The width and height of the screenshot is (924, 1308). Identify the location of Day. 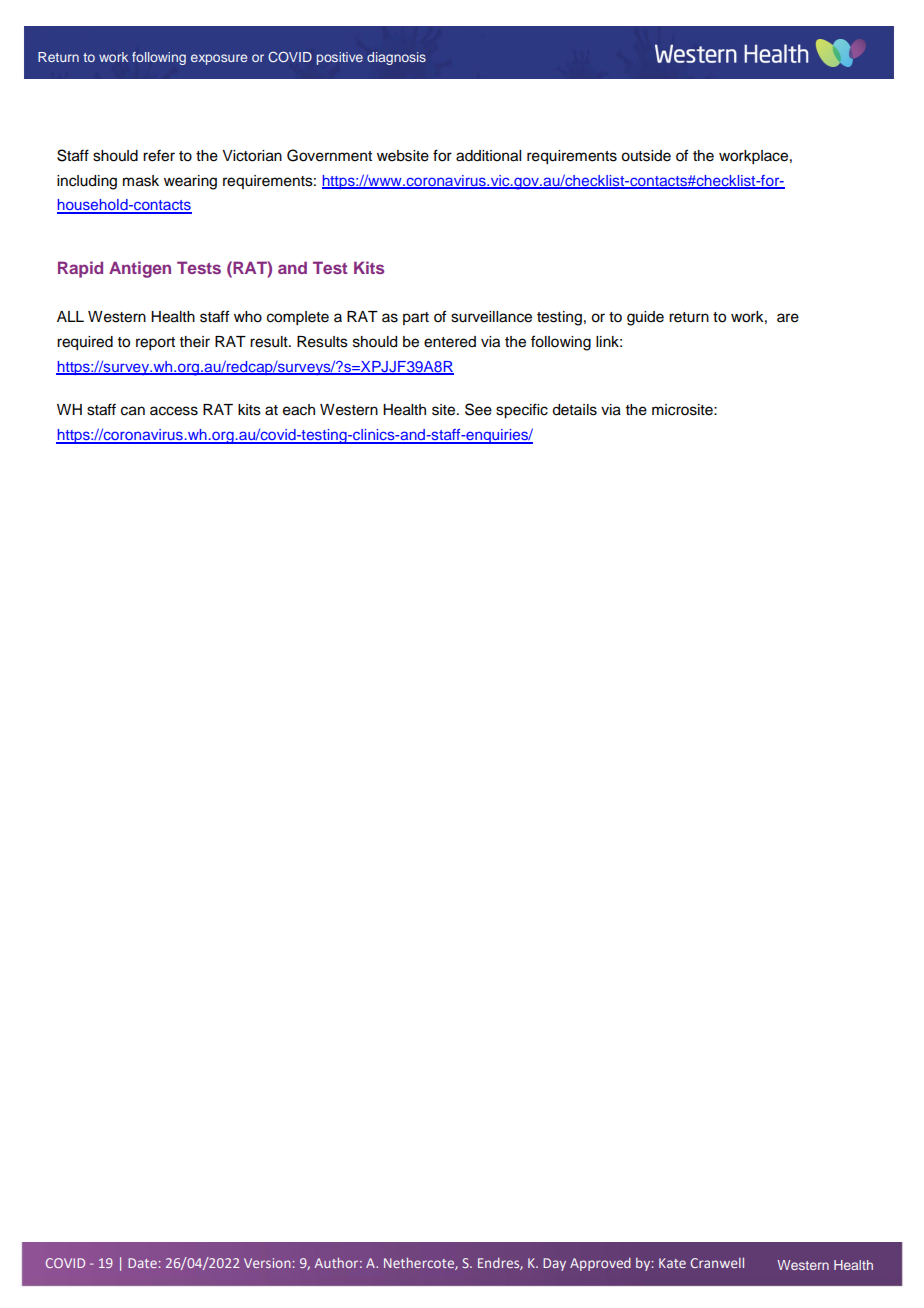
(554, 1264).
